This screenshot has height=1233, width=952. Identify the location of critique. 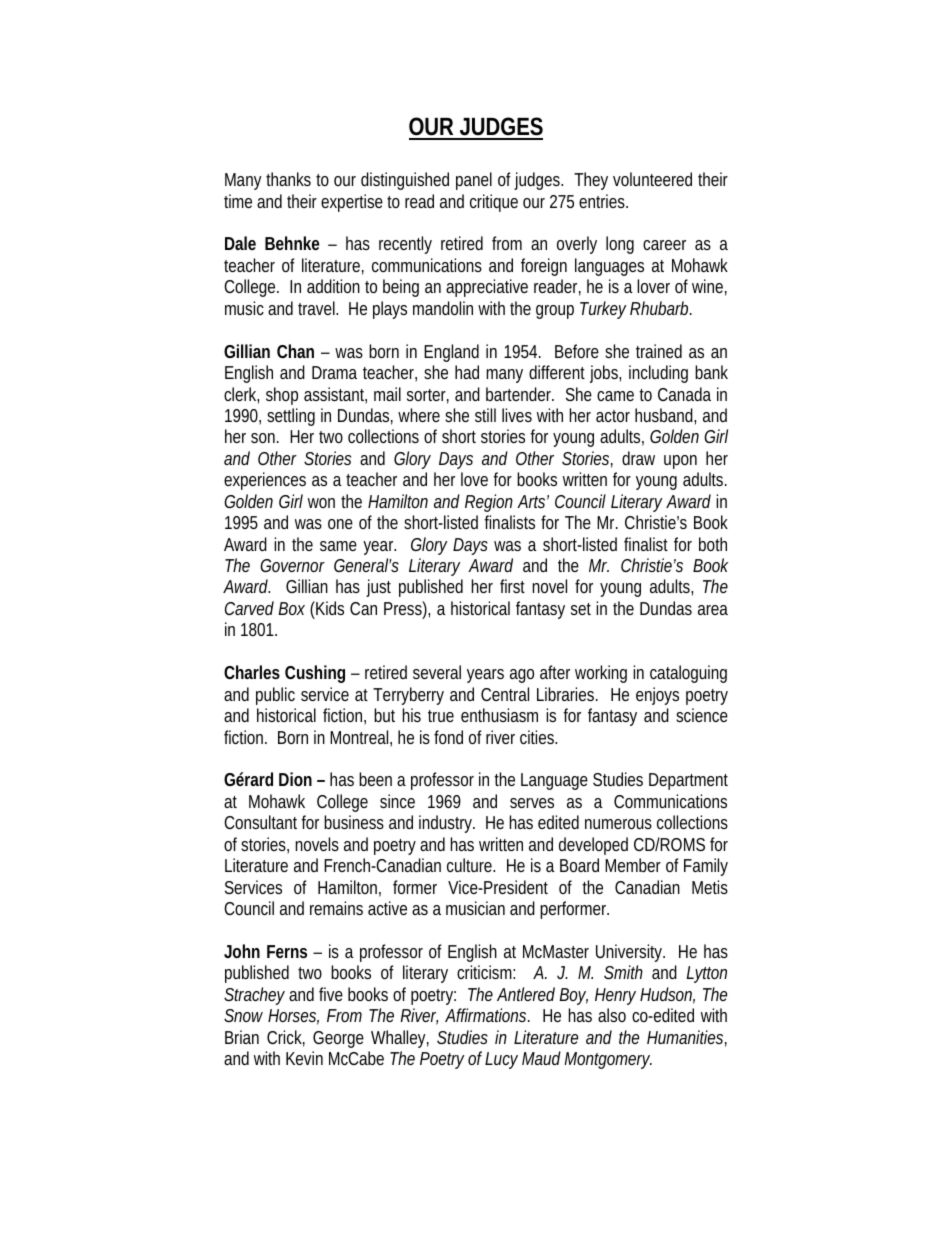
(494, 203).
